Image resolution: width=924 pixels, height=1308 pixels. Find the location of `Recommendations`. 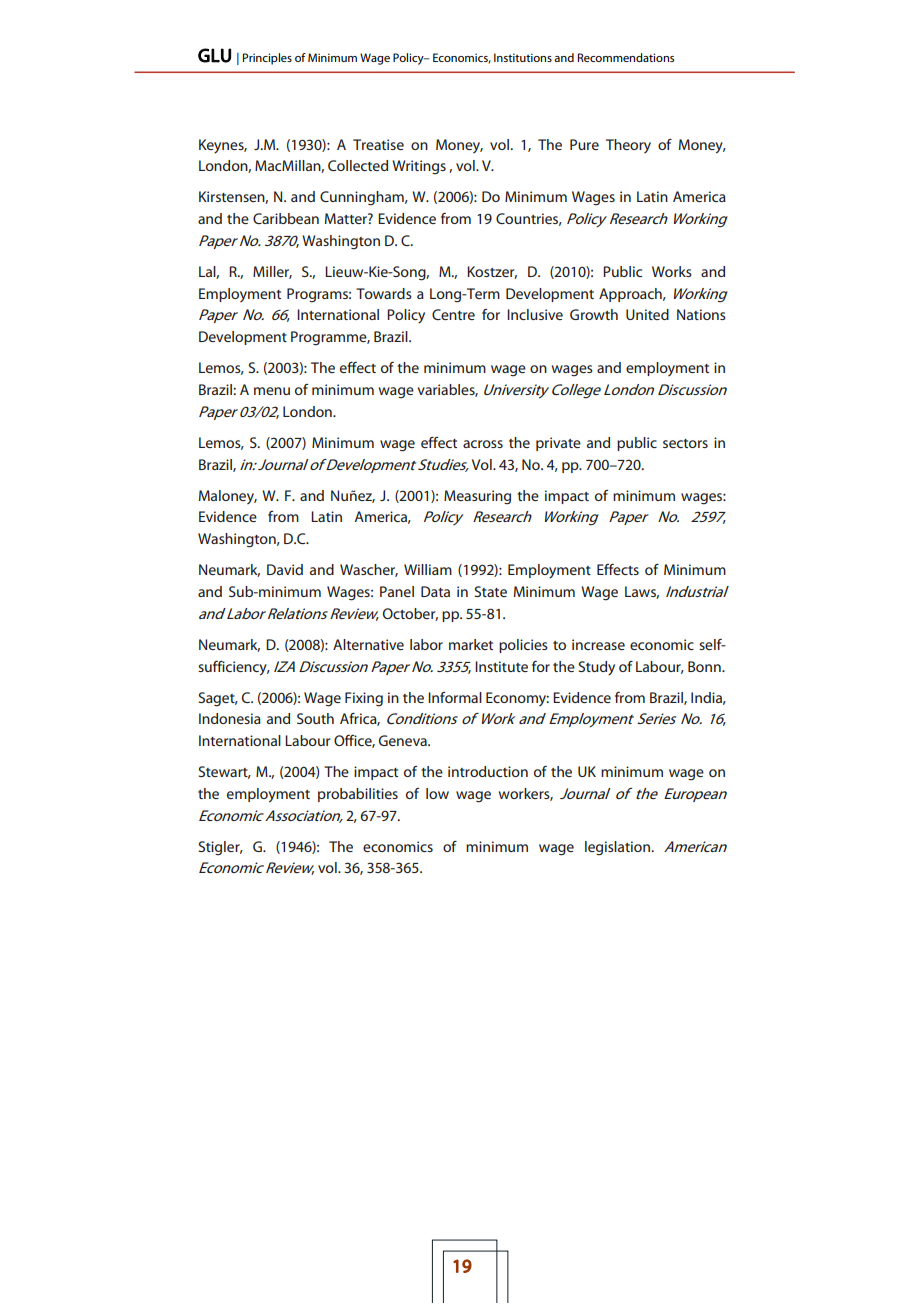

Recommendations is located at coordinates (626, 57).
